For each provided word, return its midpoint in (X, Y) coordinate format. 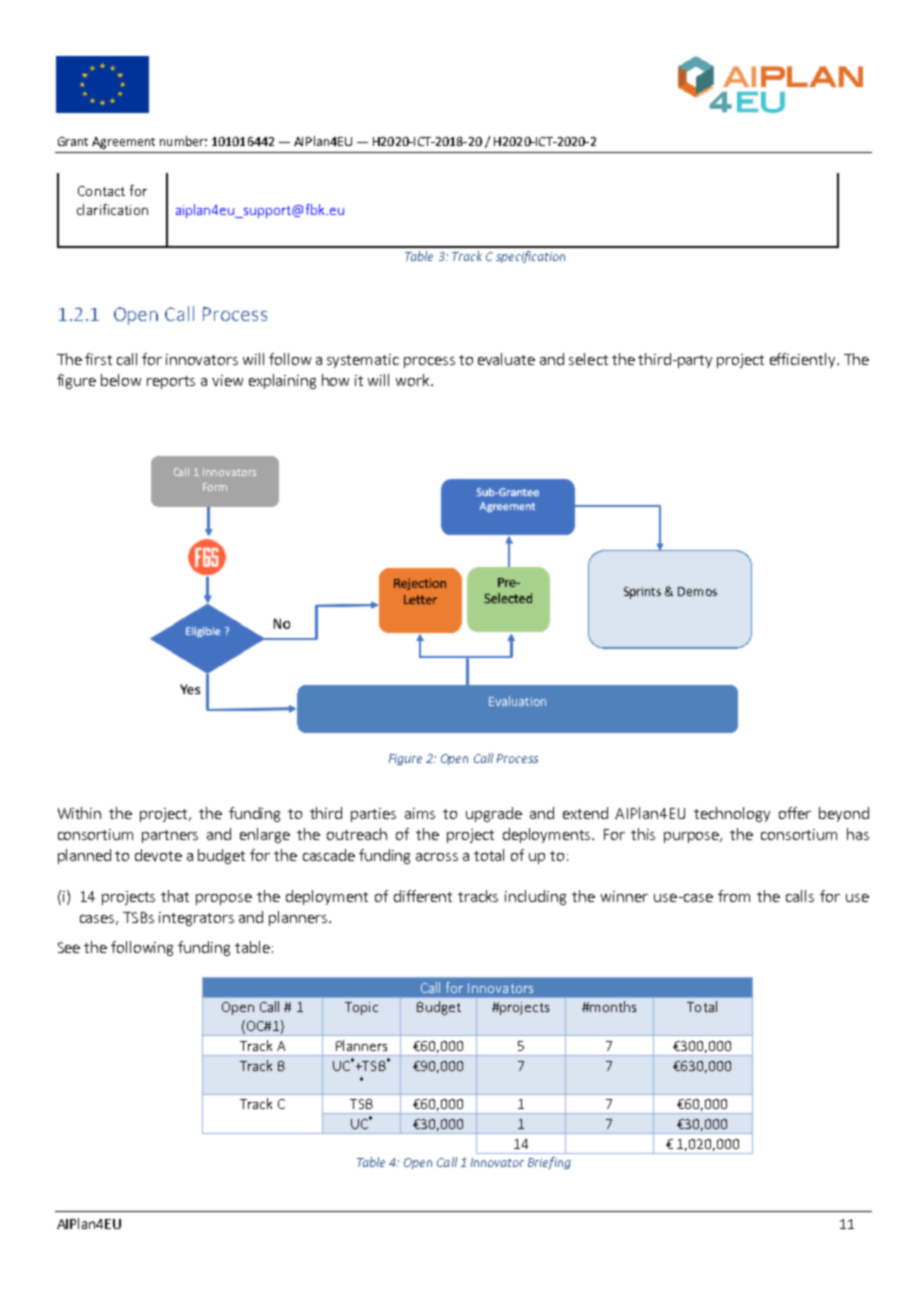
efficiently (804, 360)
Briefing (549, 1163)
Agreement (123, 143)
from (734, 896)
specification (530, 257)
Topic (361, 1008)
